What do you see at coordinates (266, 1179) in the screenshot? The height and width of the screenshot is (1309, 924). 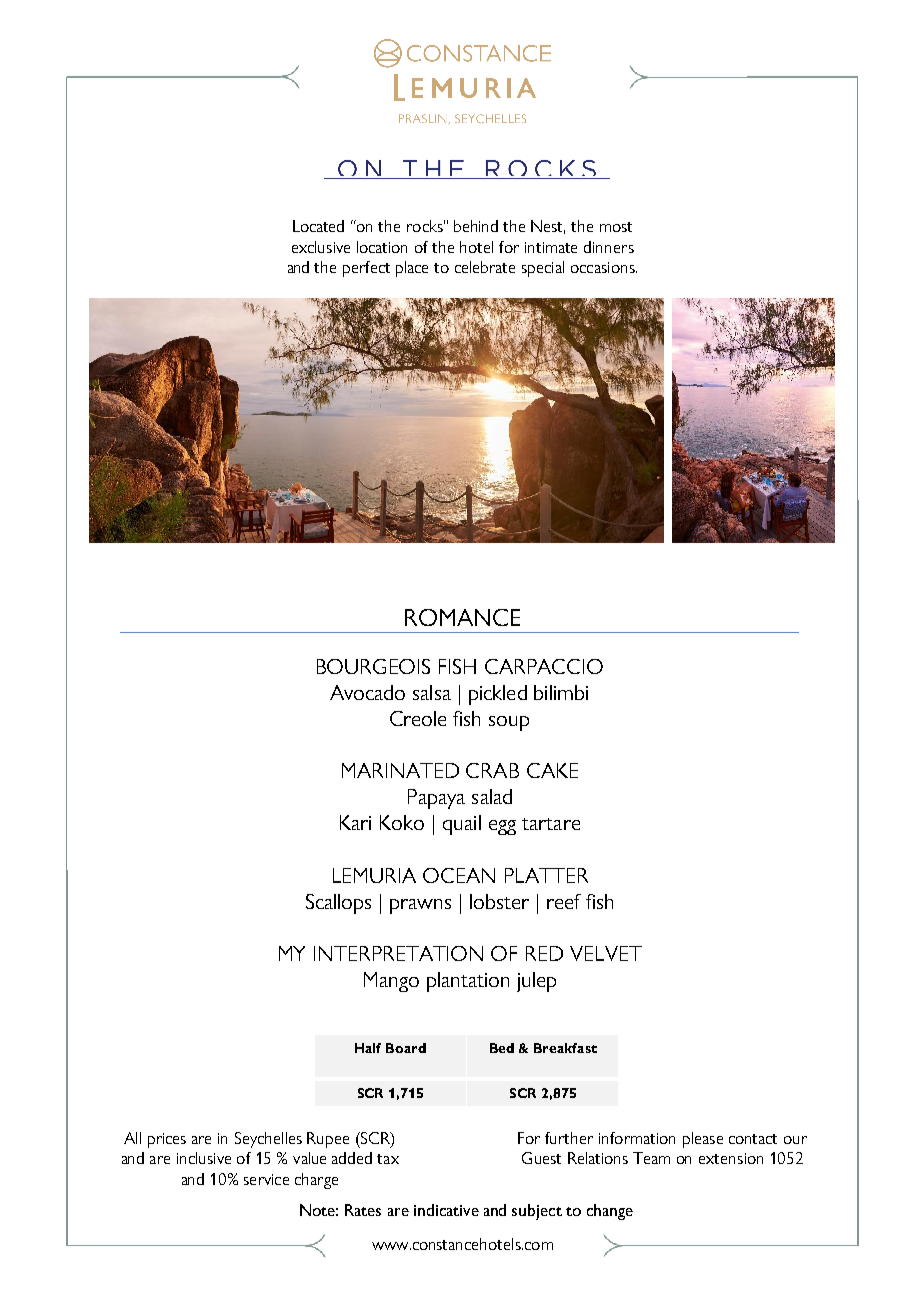 I see `service` at bounding box center [266, 1179].
